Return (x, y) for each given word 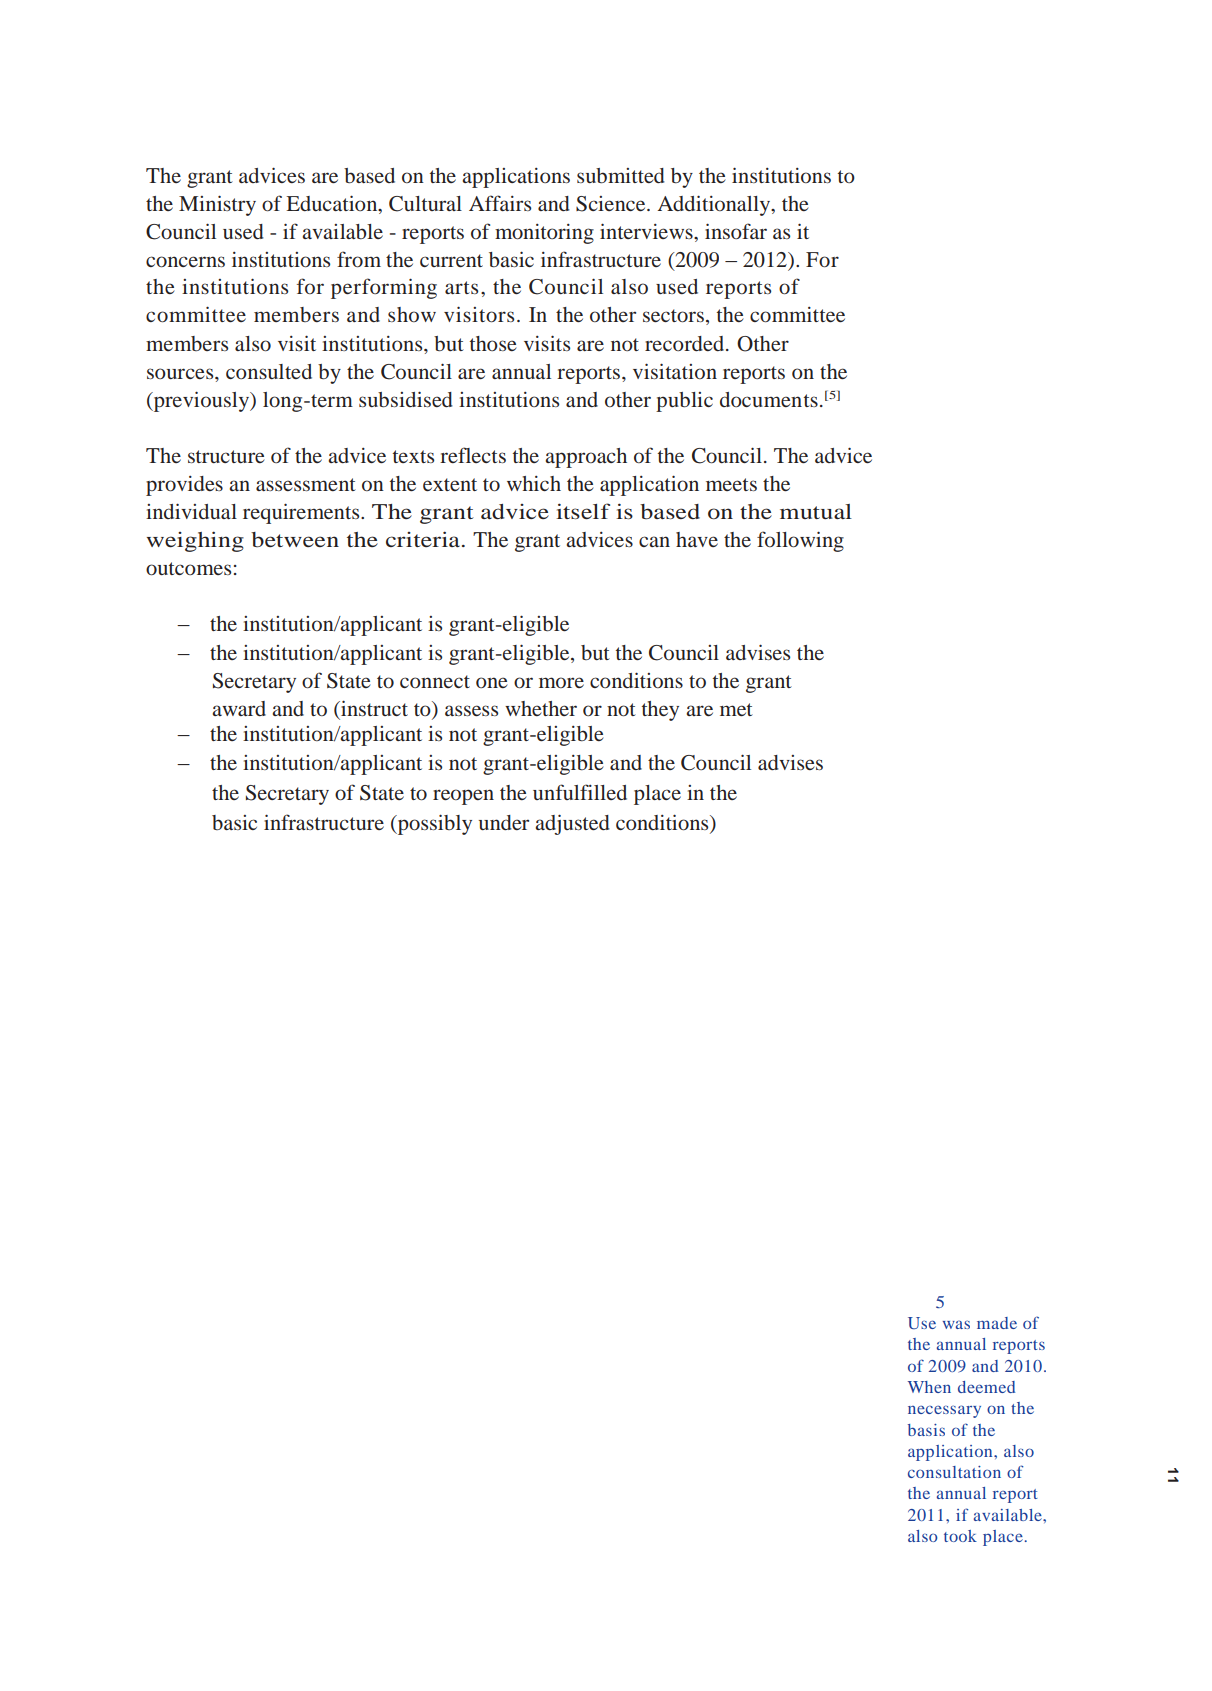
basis (926, 1430)
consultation (954, 1472)
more (561, 682)
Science (612, 204)
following (800, 541)
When (929, 1387)
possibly (433, 824)
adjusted (572, 824)
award (239, 708)
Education (333, 203)
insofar (736, 231)
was (956, 1324)
